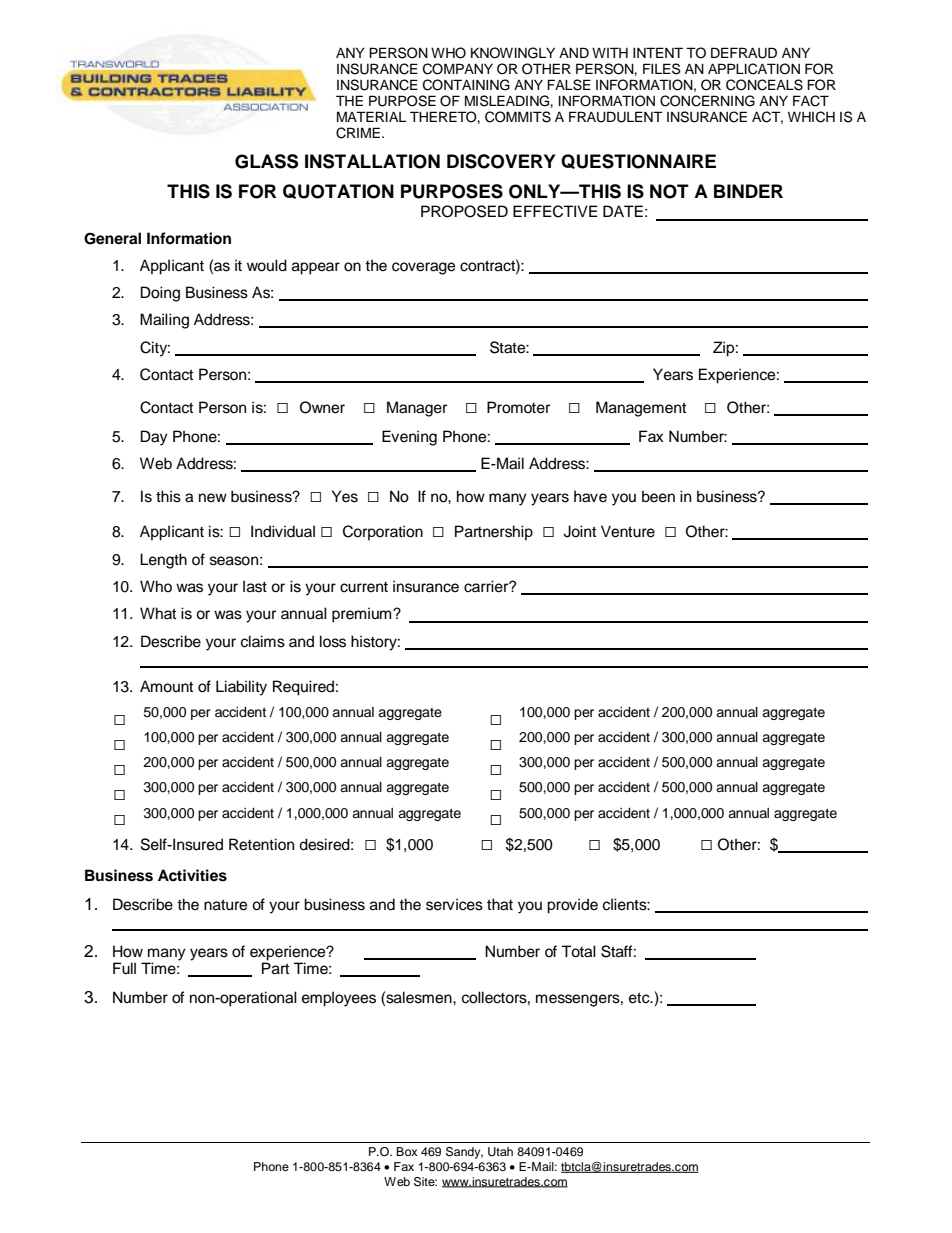 Image resolution: width=952 pixels, height=1233 pixels. What do you see at coordinates (417, 409) in the page?
I see `Manager` at bounding box center [417, 409].
